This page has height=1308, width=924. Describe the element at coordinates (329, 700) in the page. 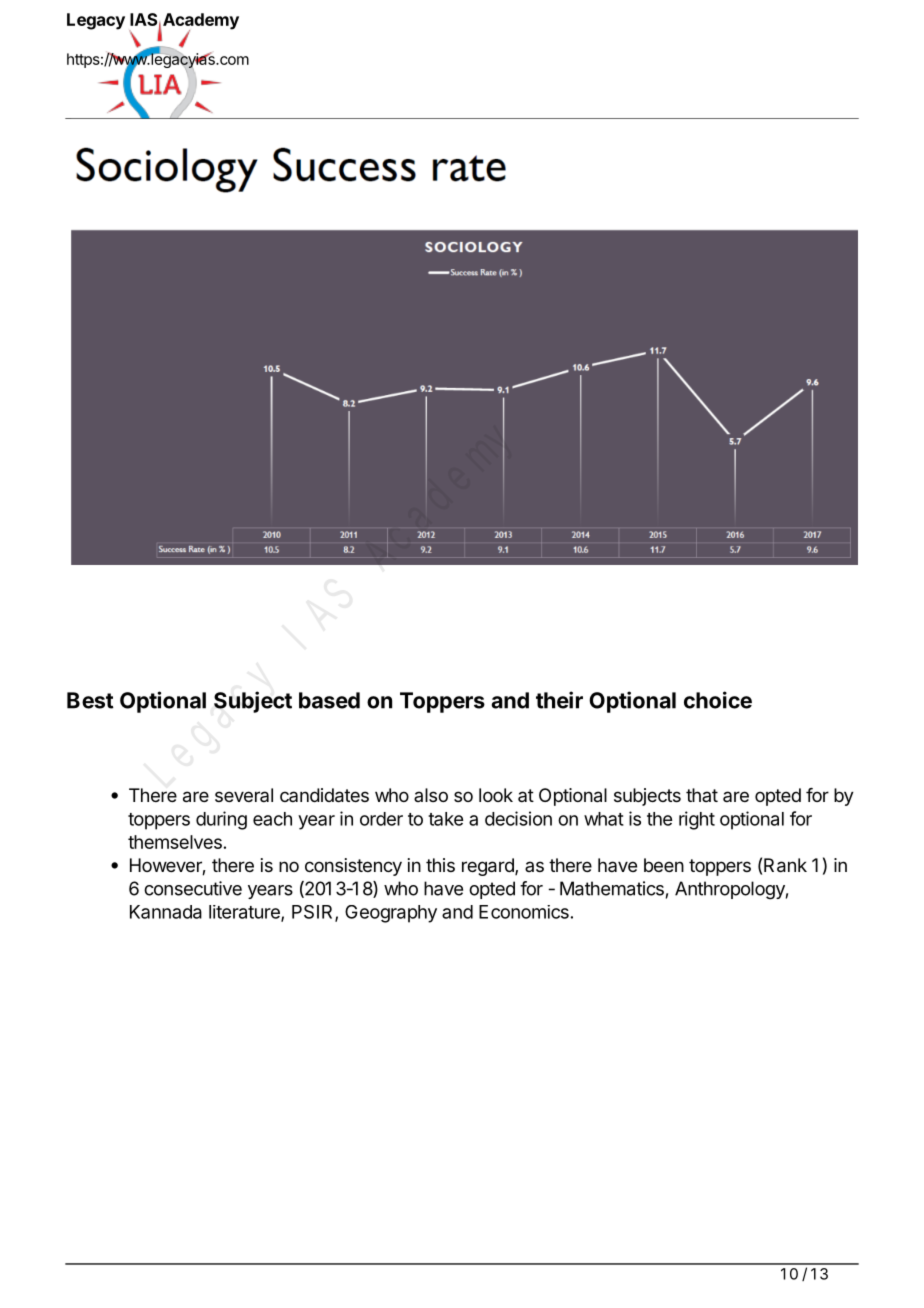

I see `based` at that location.
